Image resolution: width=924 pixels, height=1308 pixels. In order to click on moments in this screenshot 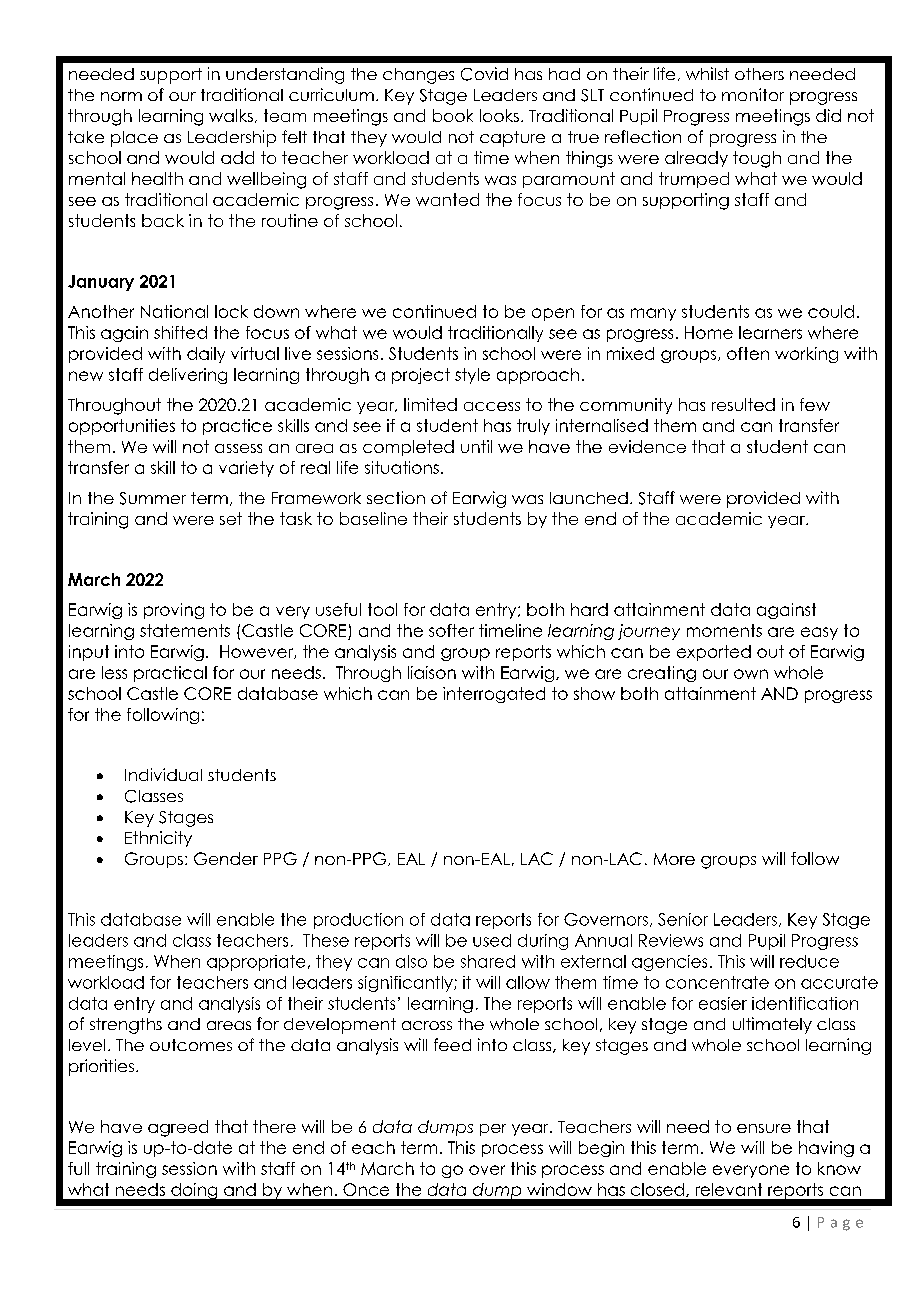, I will do `click(724, 630)`.
